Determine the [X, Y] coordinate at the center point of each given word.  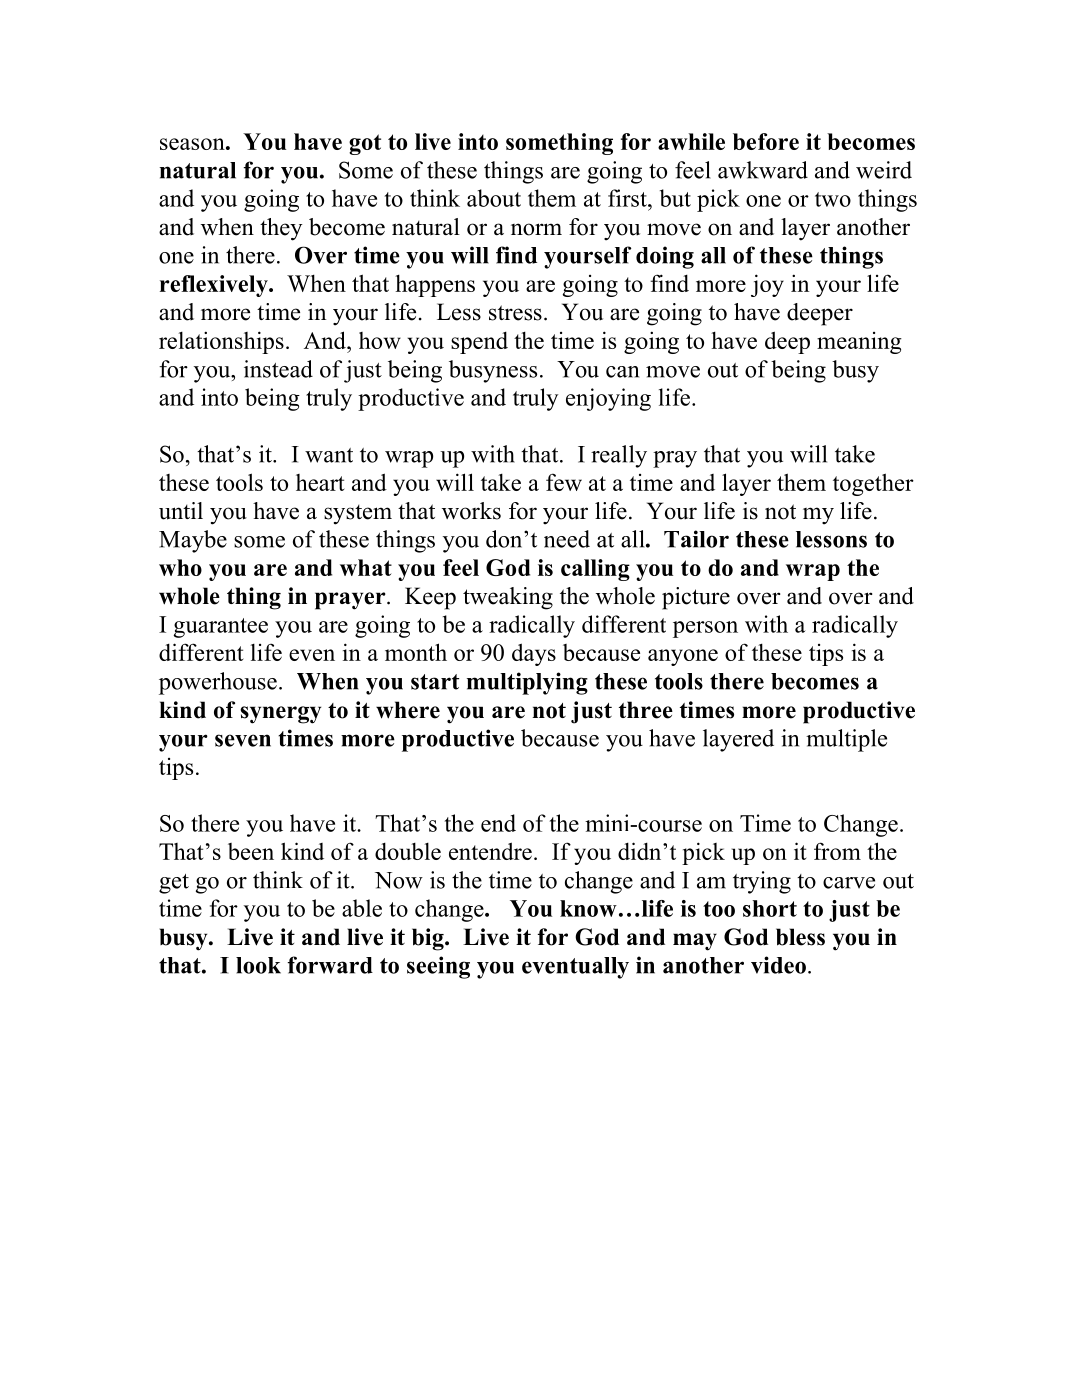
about [494, 198]
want [329, 455]
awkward [763, 170]
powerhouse [218, 683]
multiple [846, 740]
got [365, 144]
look [258, 965]
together [873, 484]
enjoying [608, 399]
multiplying [527, 683]
